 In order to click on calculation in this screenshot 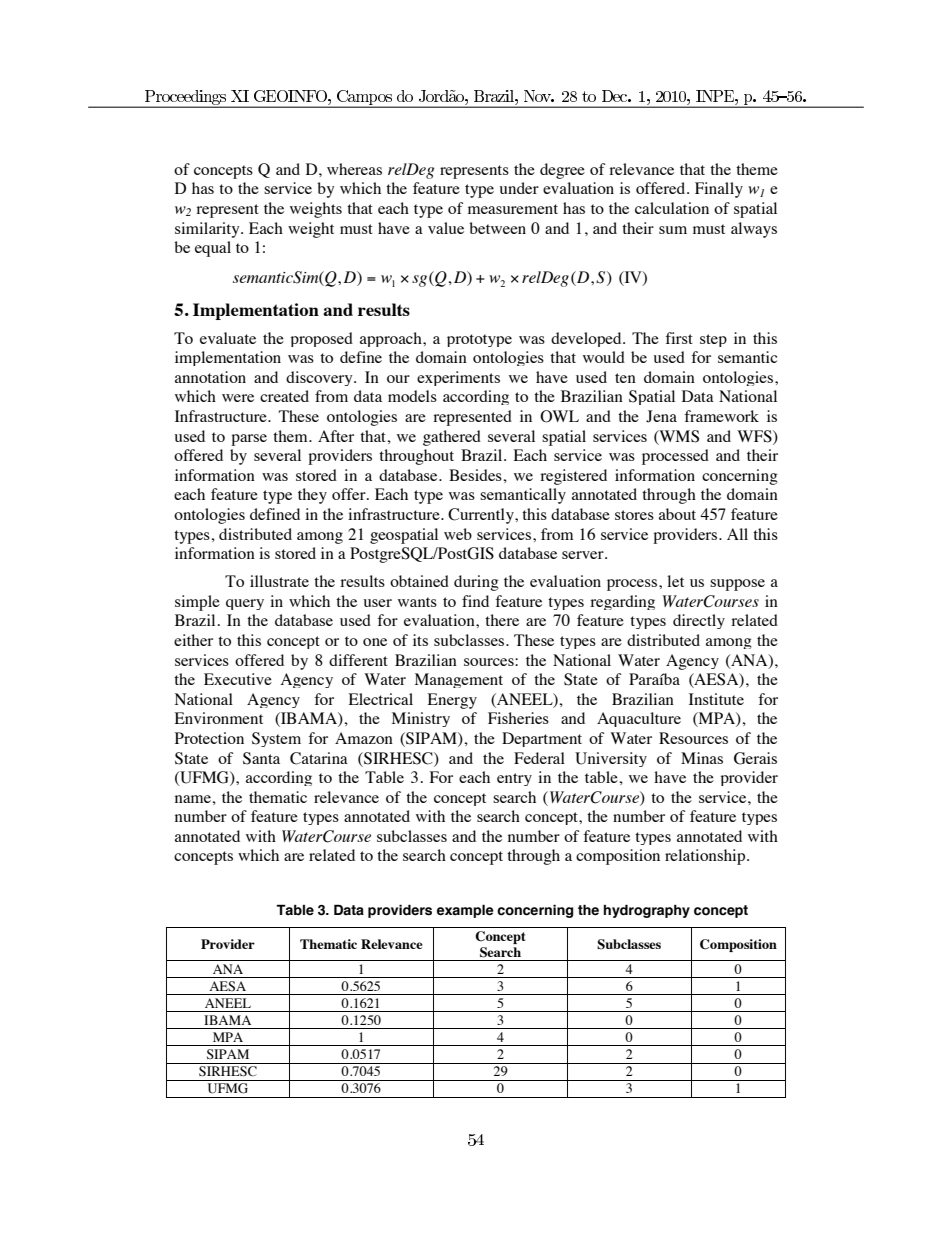, I will do `click(672, 208)`.
